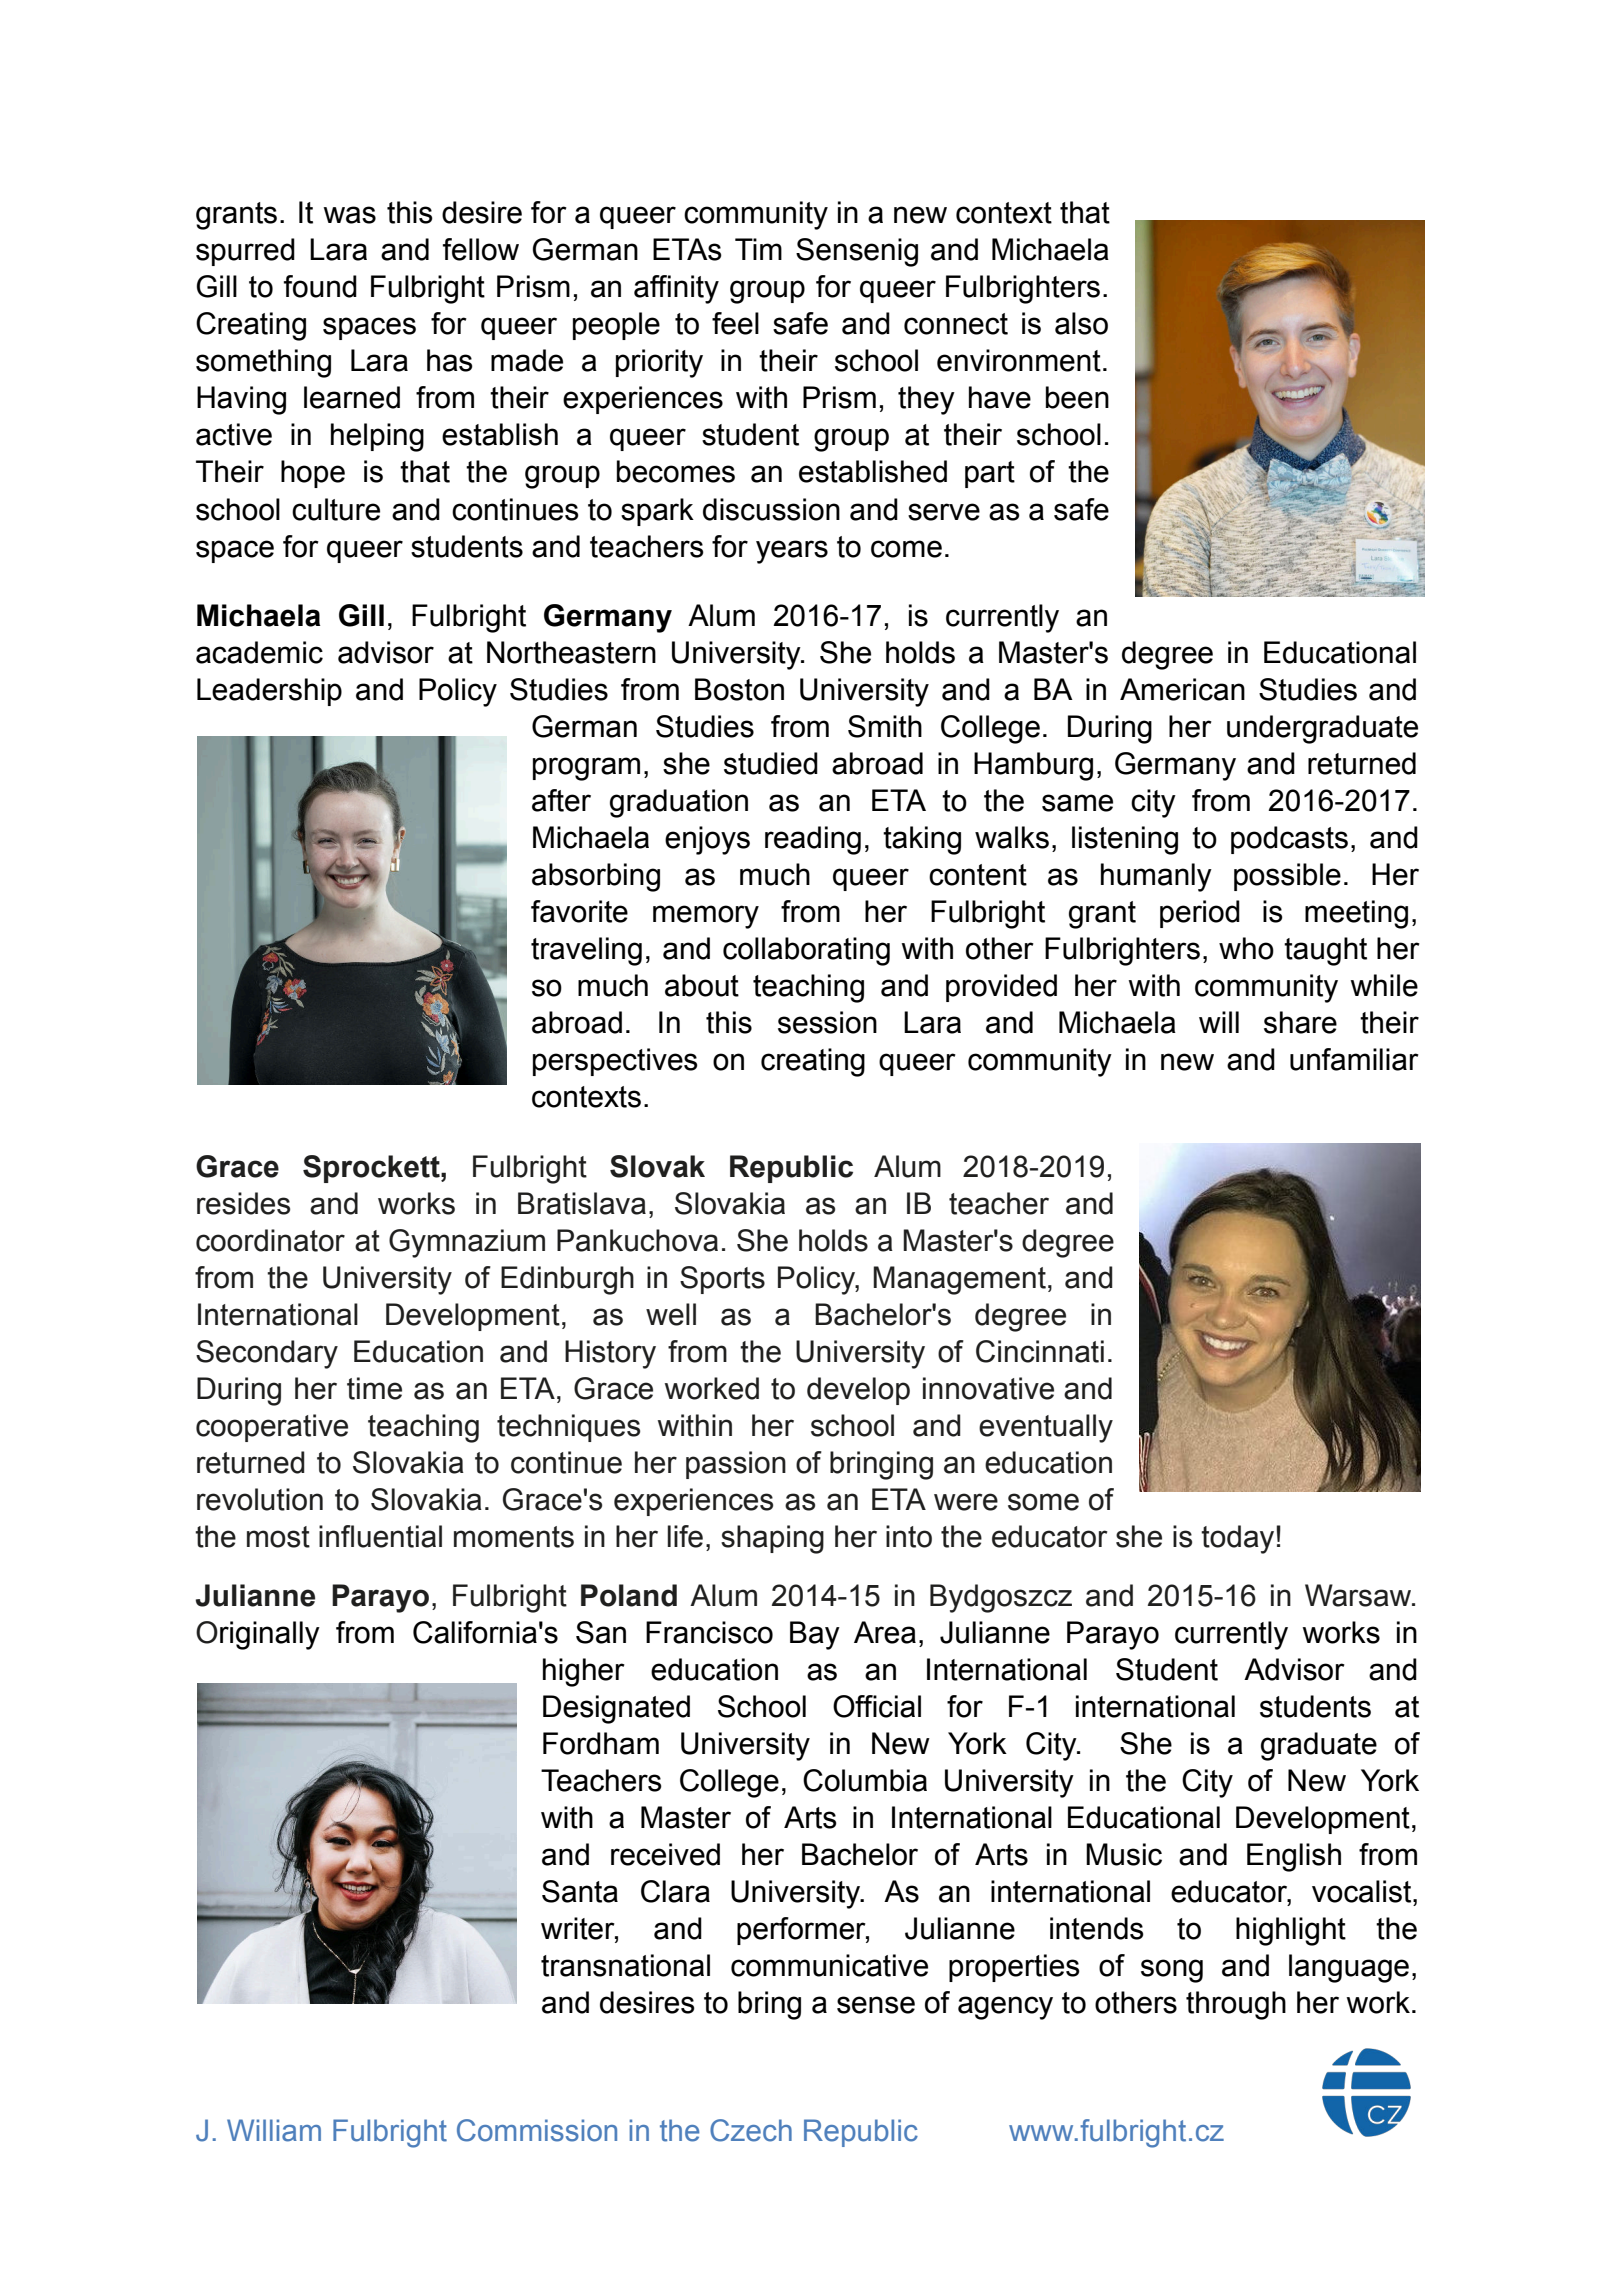 Image resolution: width=1617 pixels, height=2284 pixels. I want to click on today, so click(1239, 1539).
